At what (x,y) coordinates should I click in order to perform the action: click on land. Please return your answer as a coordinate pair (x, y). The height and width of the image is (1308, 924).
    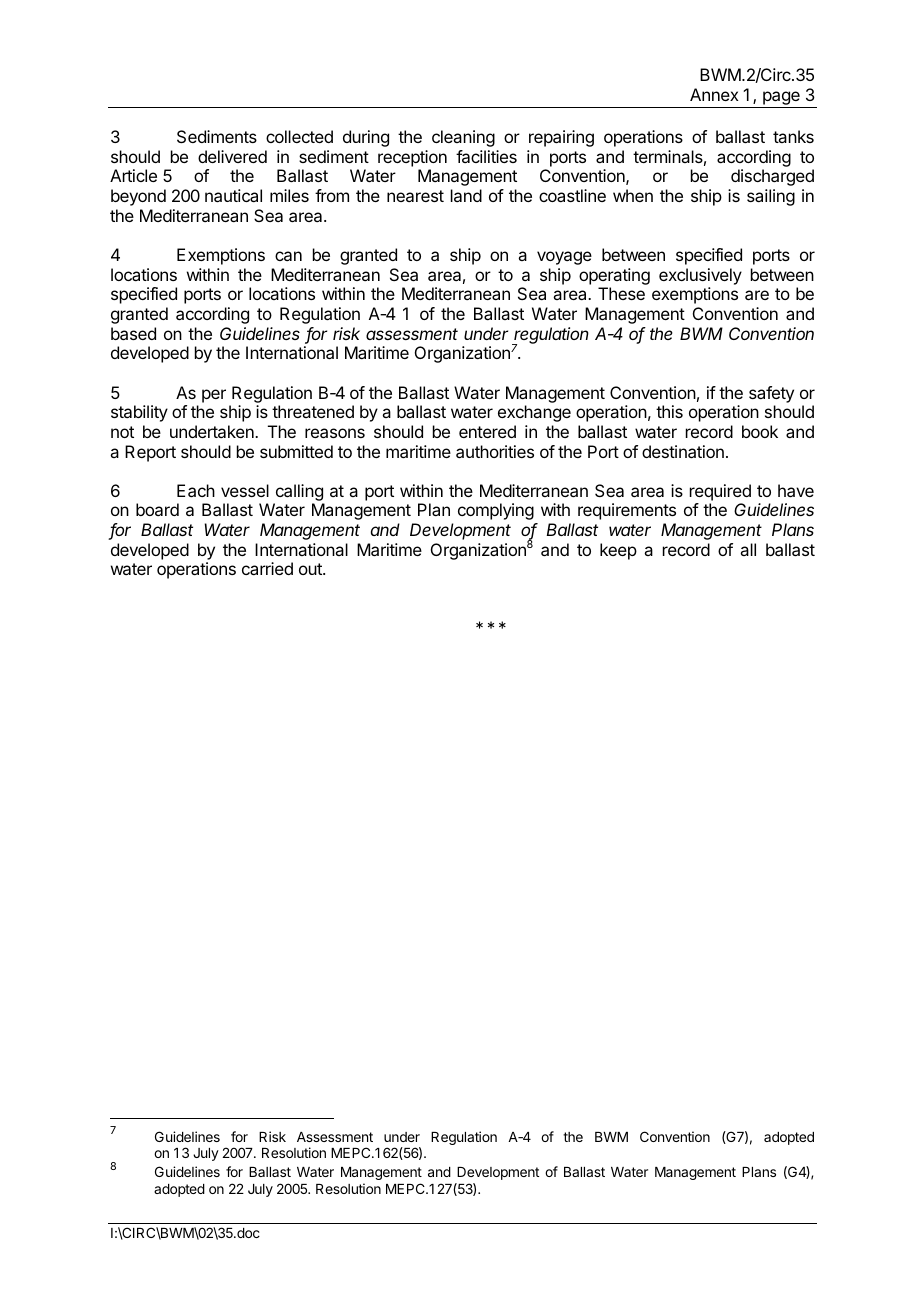
    Looking at the image, I should click on (466, 195).
